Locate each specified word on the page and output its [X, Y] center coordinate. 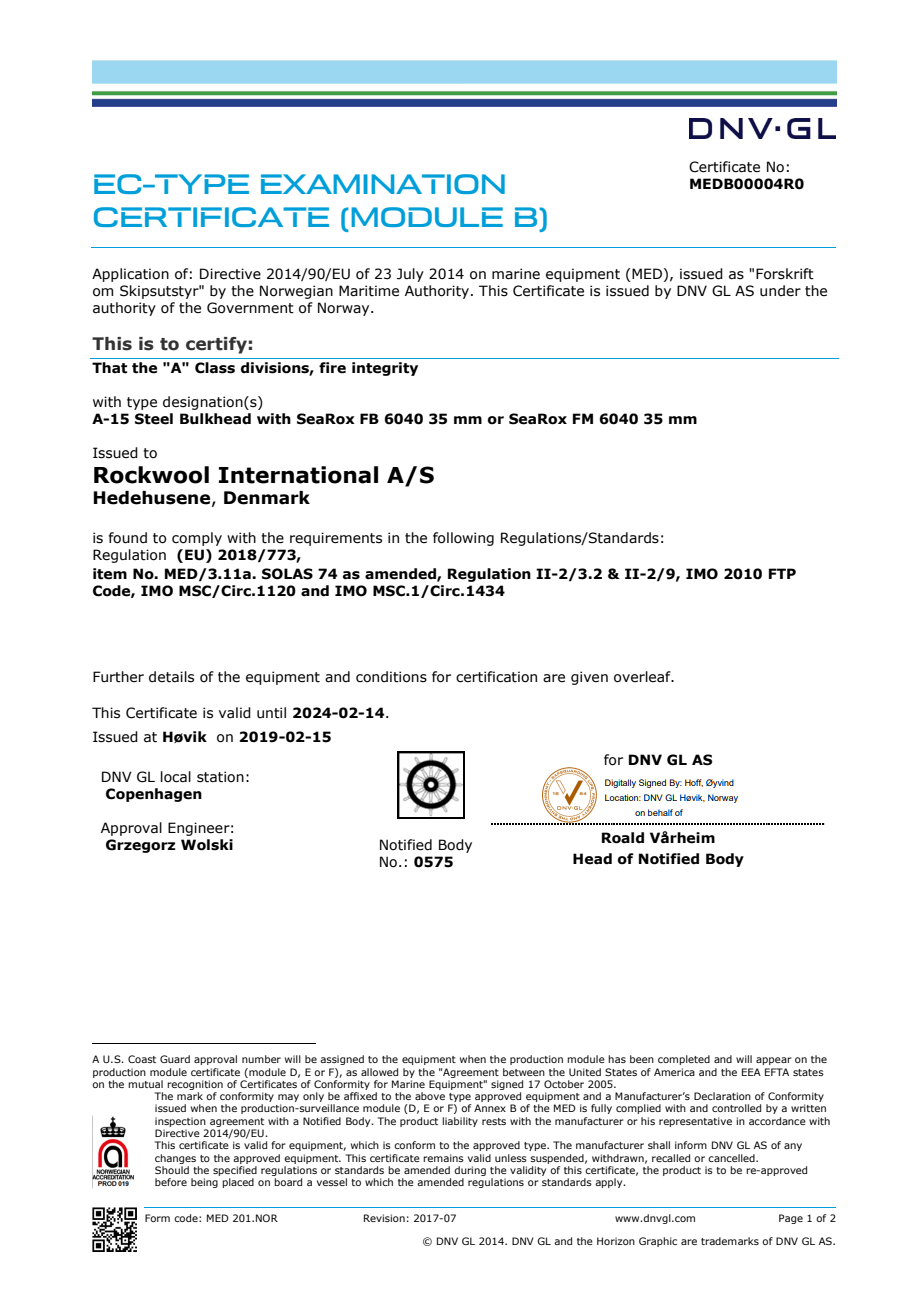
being [204, 1183]
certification [496, 677]
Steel [154, 419]
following [463, 539]
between [524, 1072]
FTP [782, 573]
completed [684, 1060]
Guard [175, 1059]
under [780, 291]
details [171, 677]
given [589, 678]
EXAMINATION [383, 184]
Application [130, 275]
